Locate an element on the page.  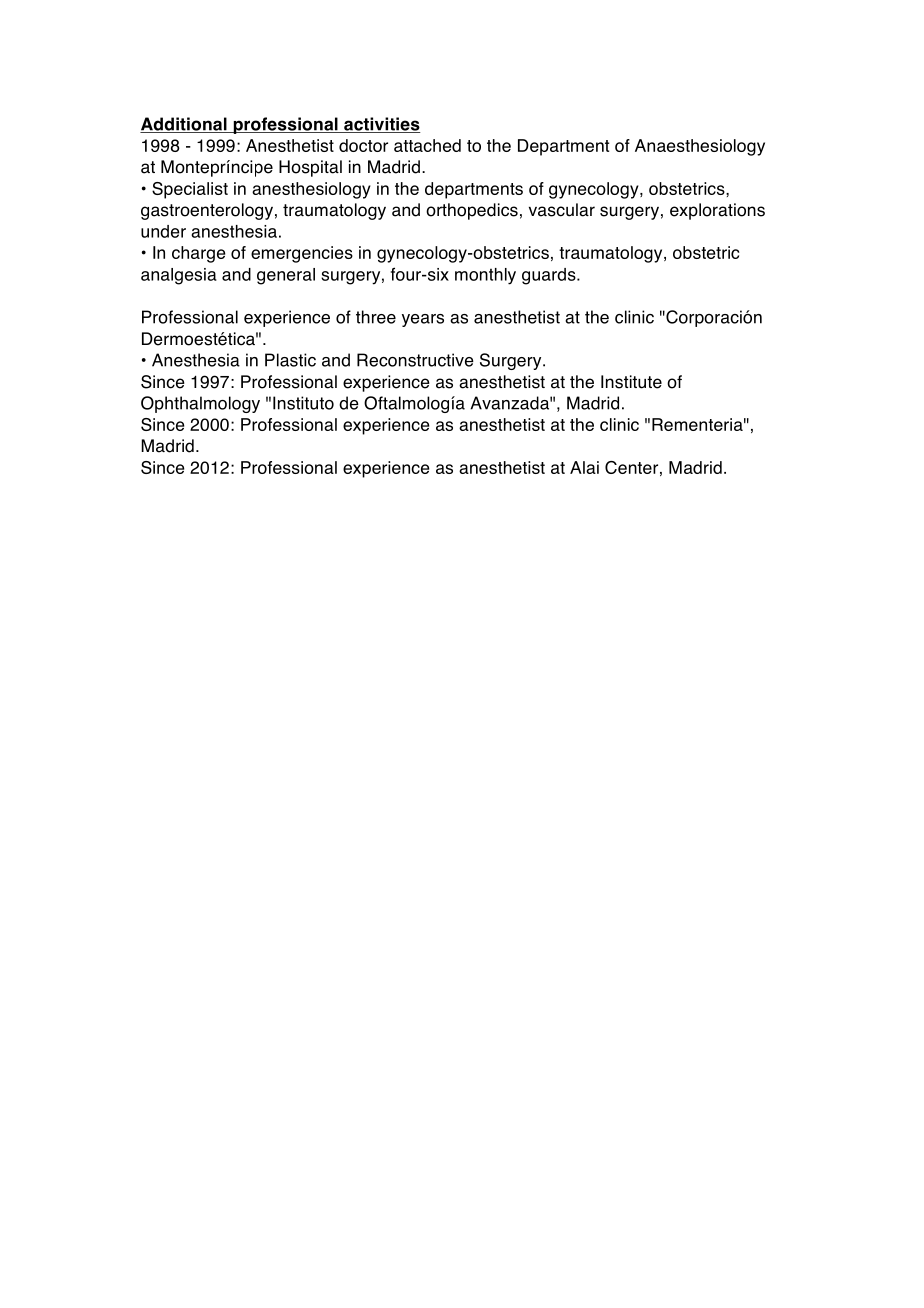
Reconstructive is located at coordinates (415, 360).
